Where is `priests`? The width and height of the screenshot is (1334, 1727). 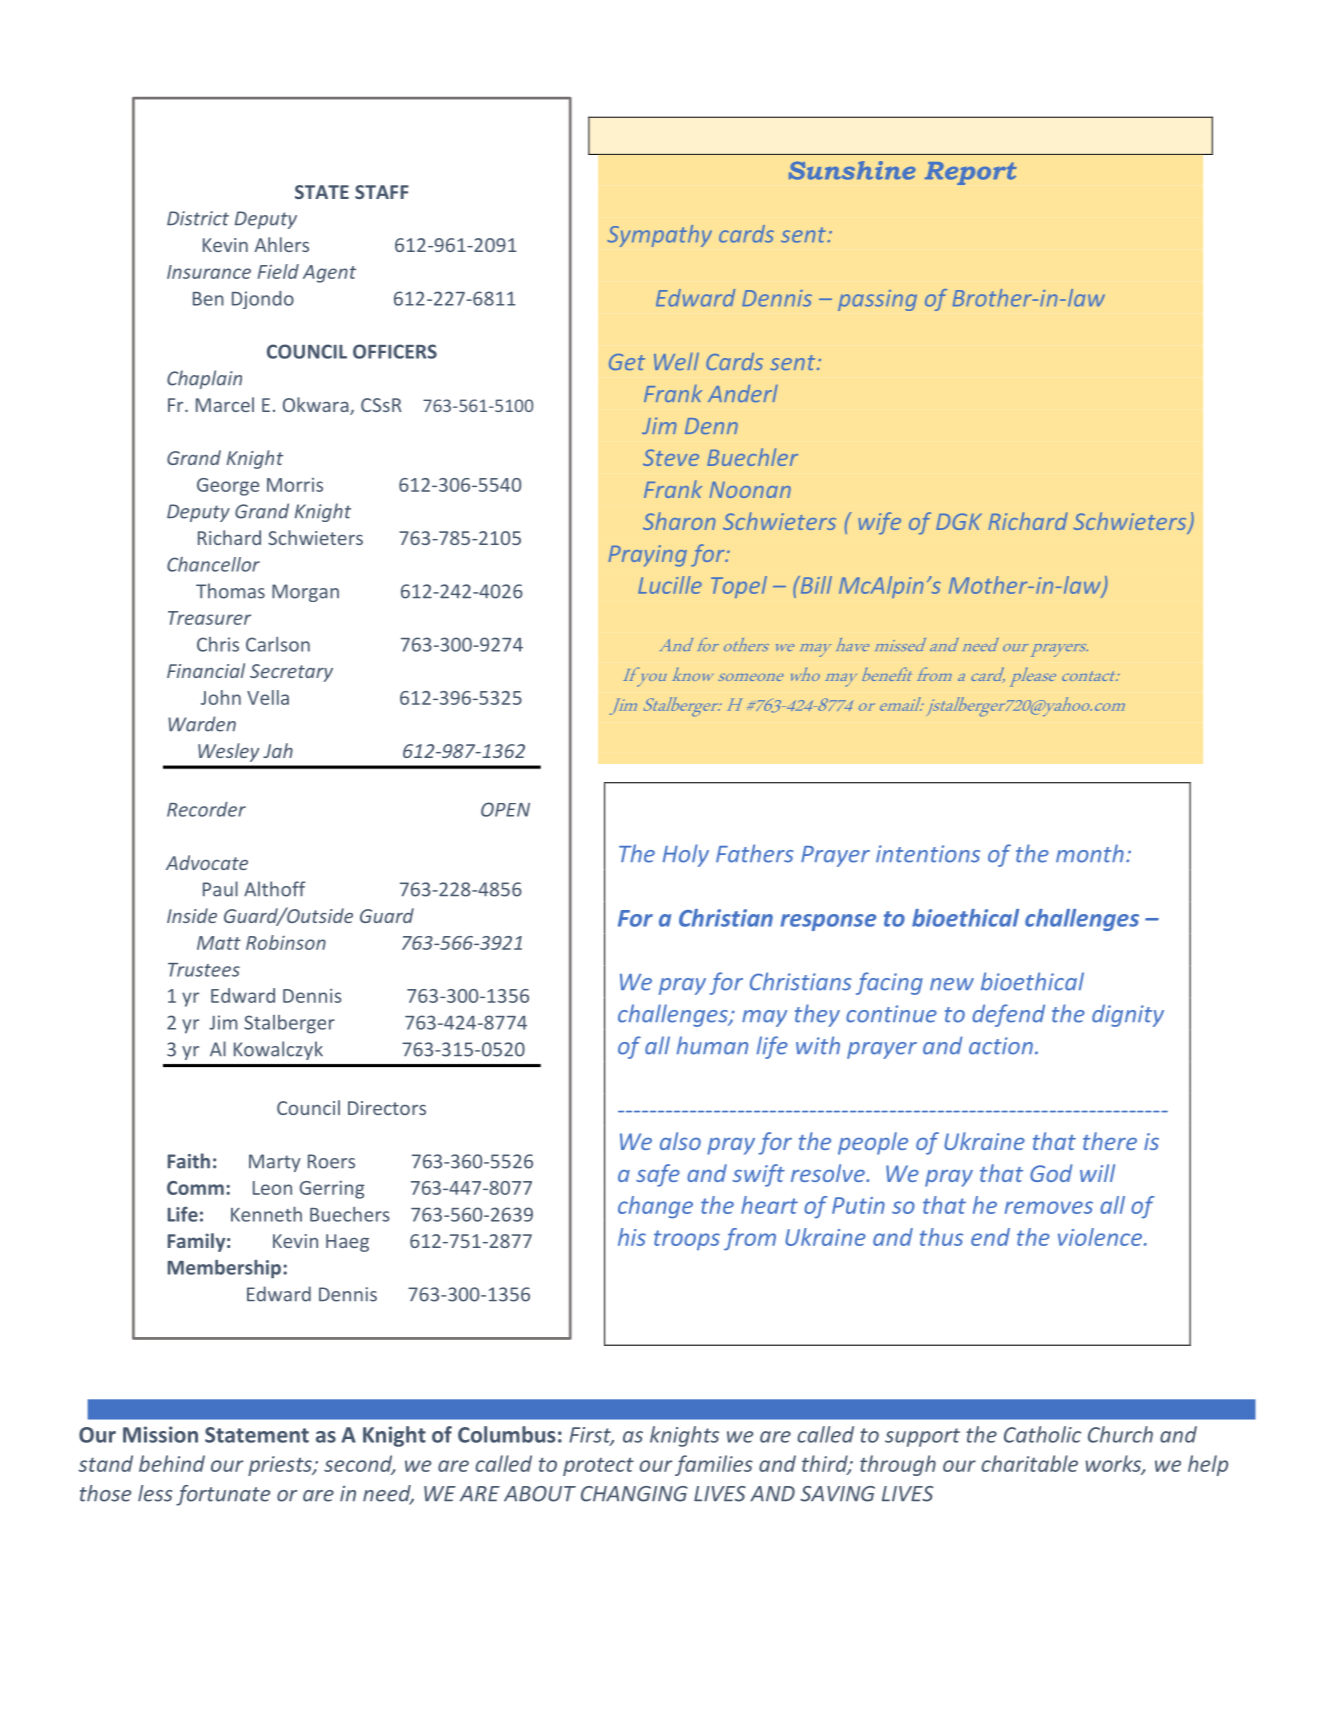 priests is located at coordinates (281, 1466).
